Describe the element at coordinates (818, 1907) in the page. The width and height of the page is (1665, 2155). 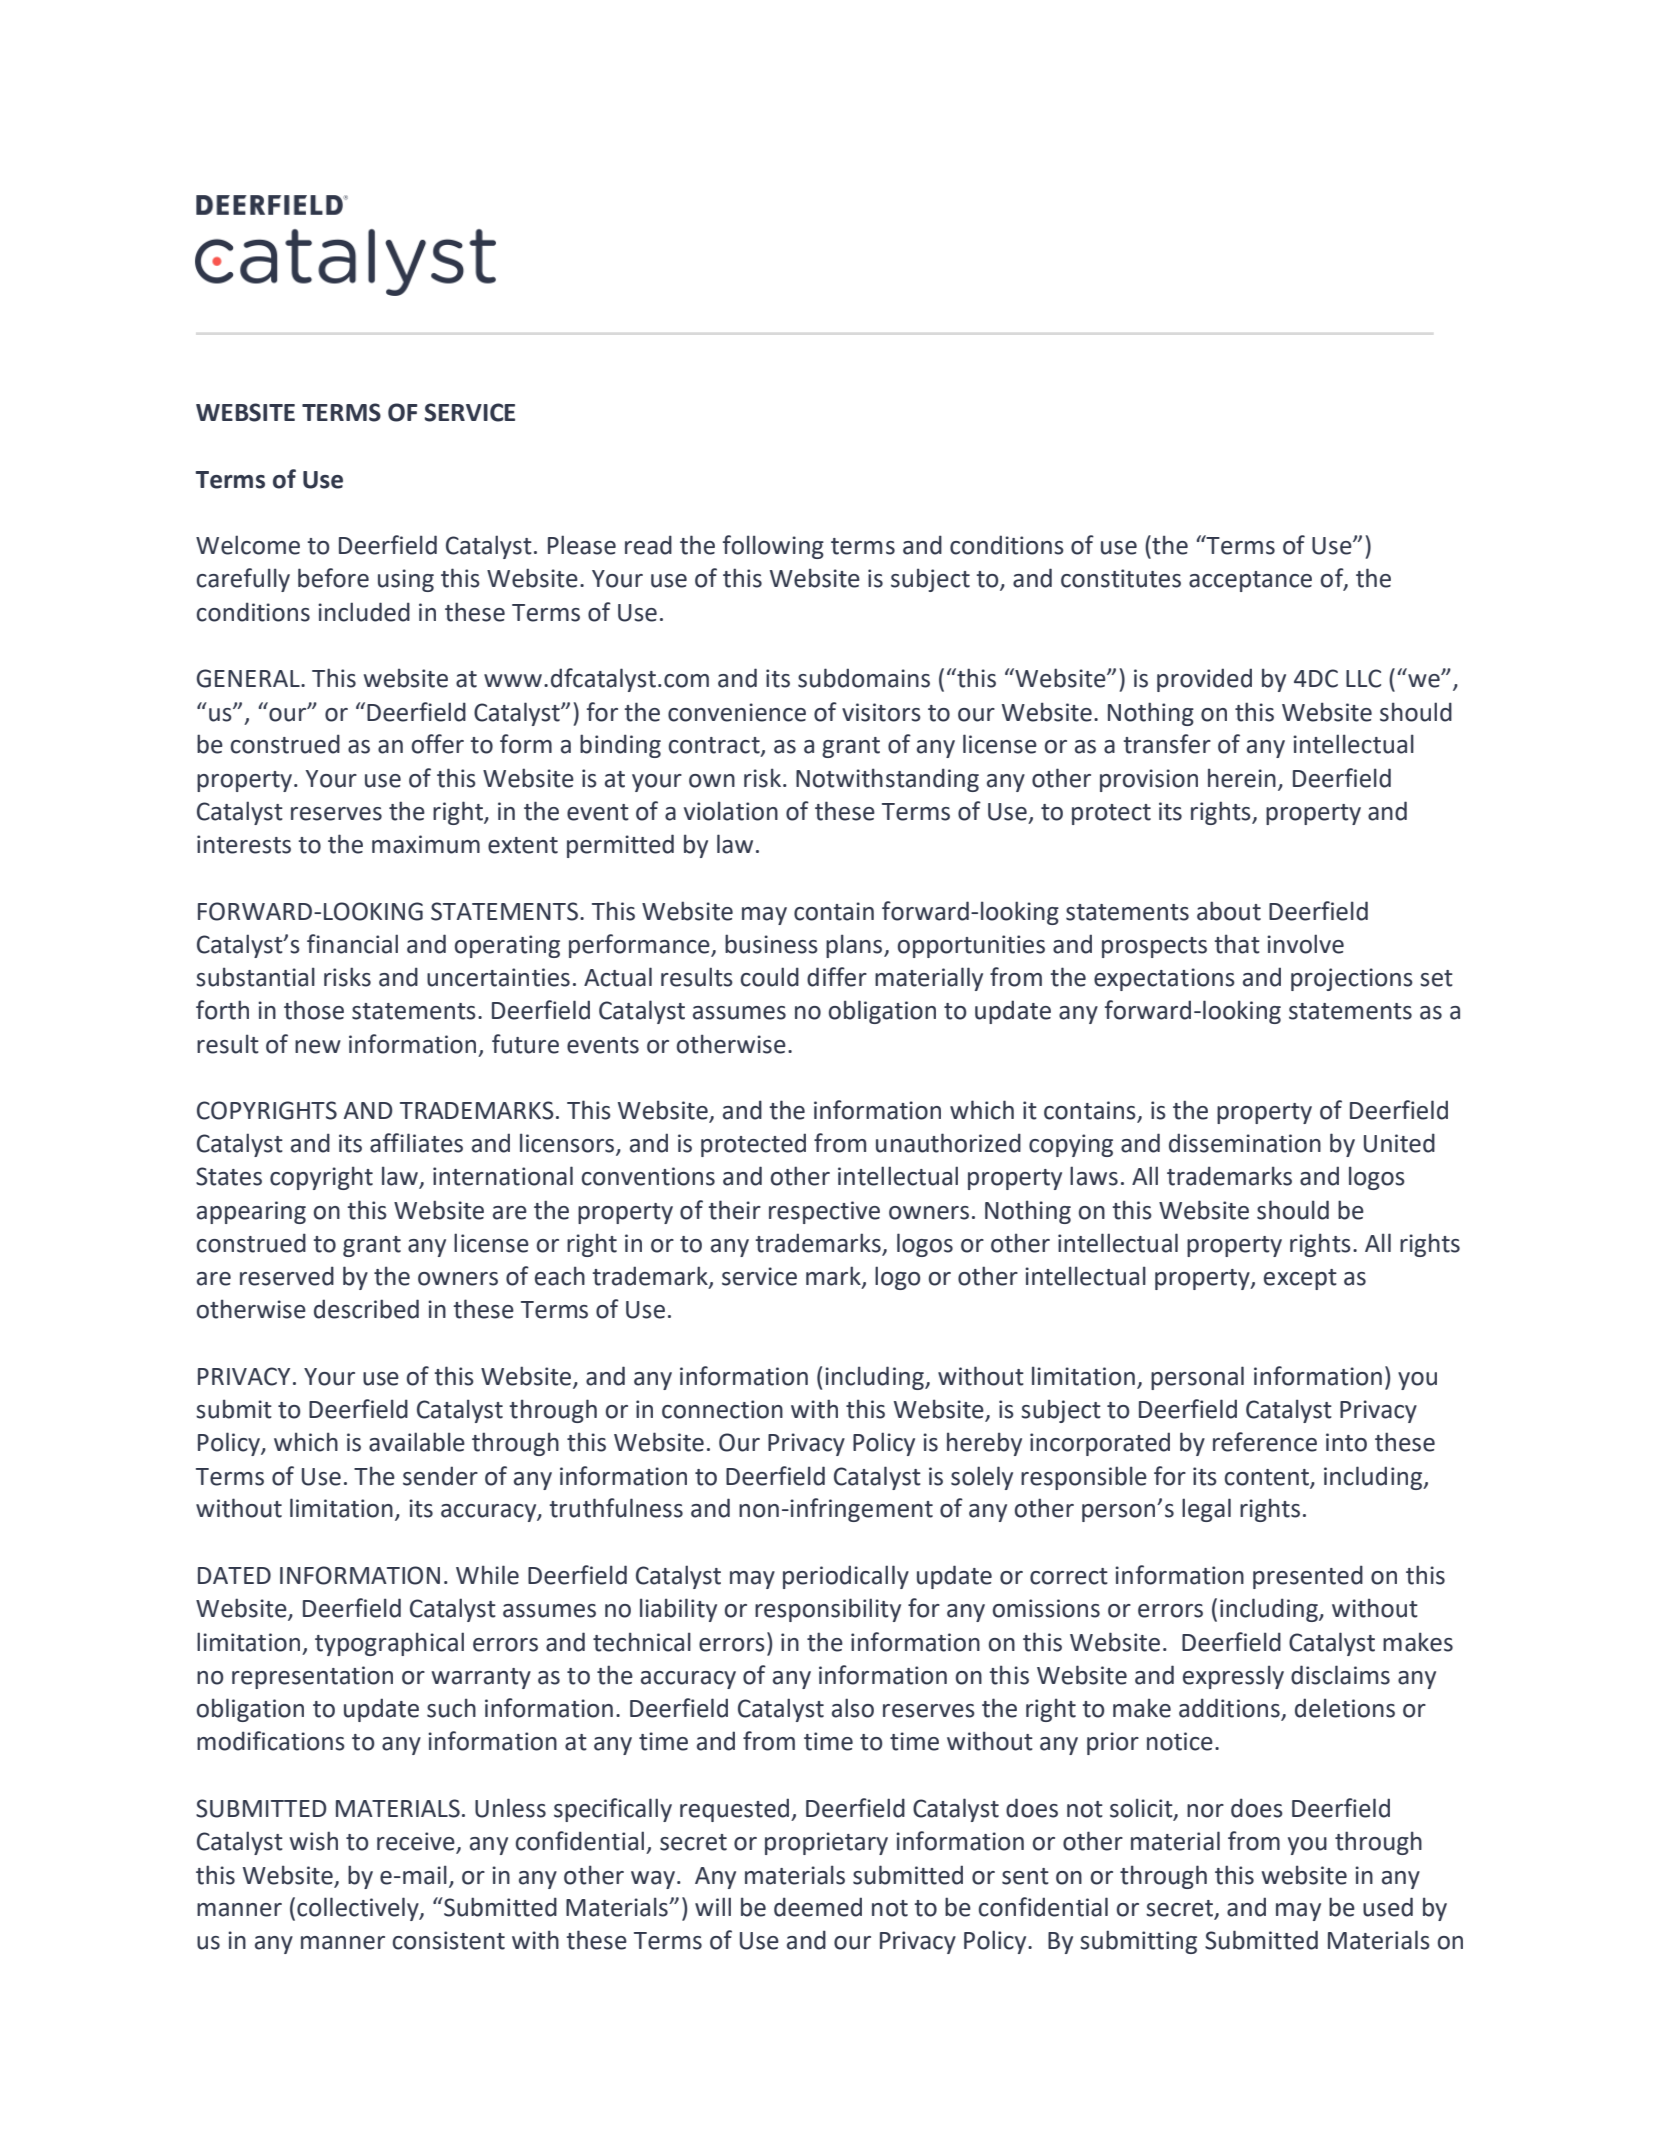
I see `deemed` at that location.
